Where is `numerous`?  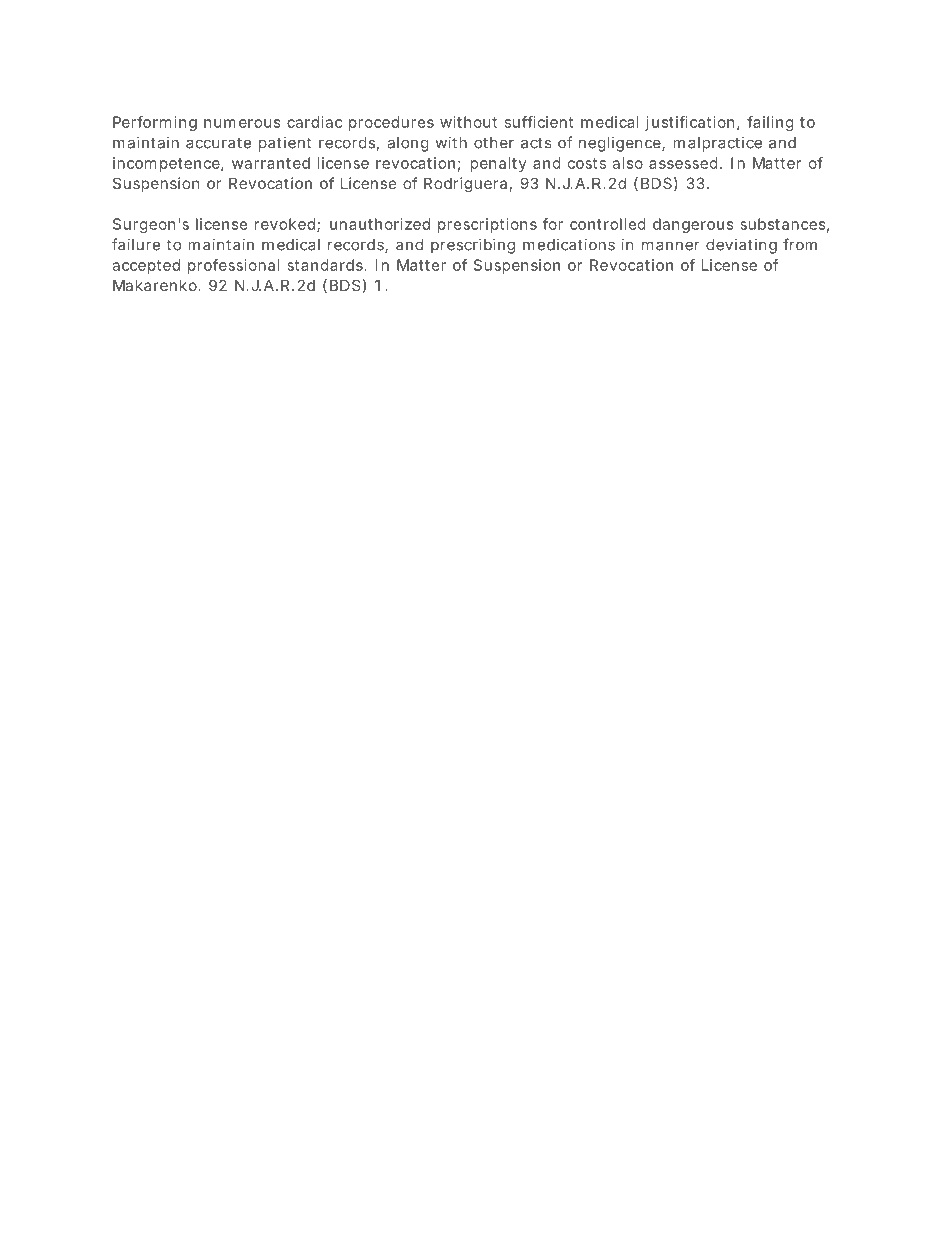 numerous is located at coordinates (242, 123).
